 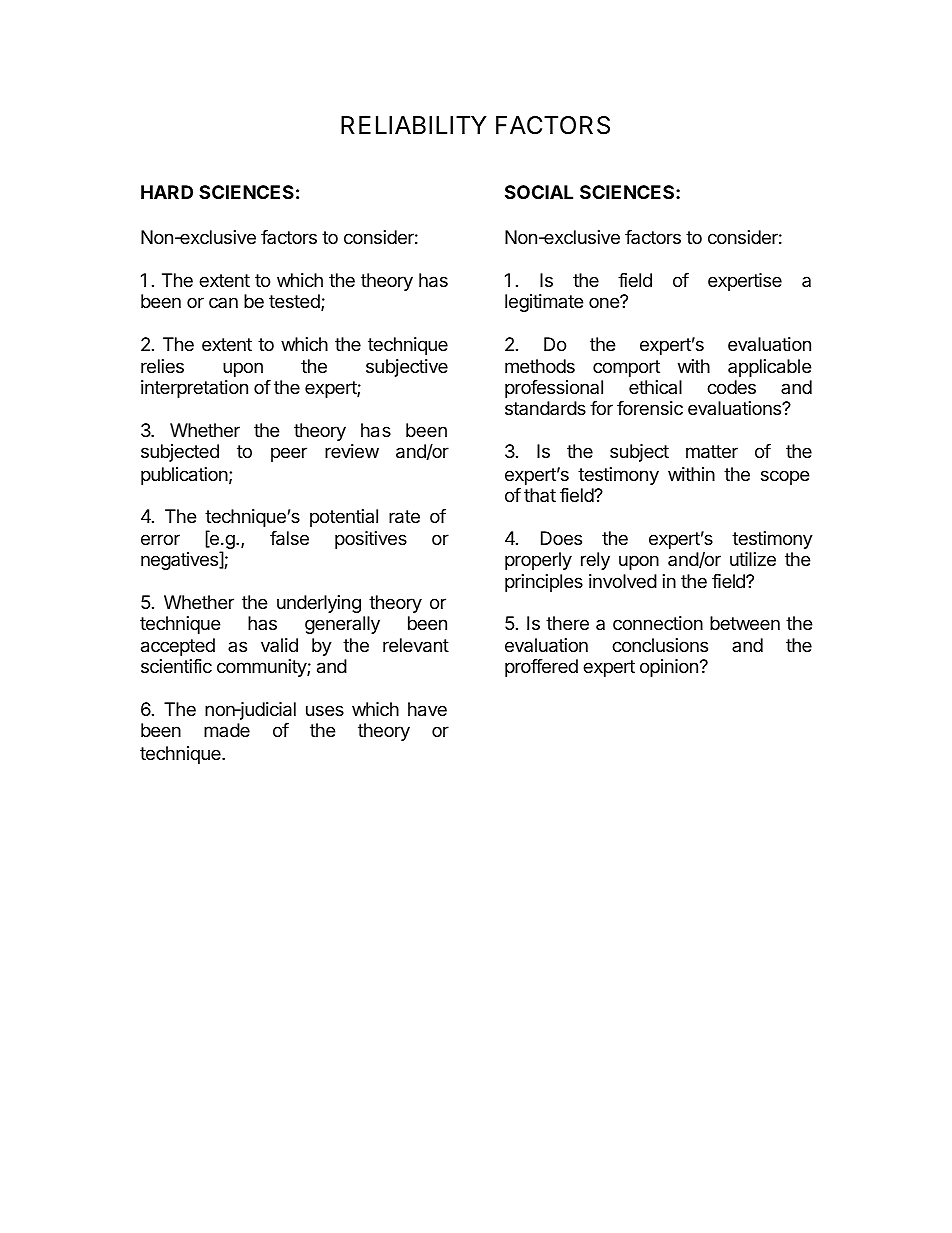 What do you see at coordinates (753, 559) in the image?
I see `utilize` at bounding box center [753, 559].
